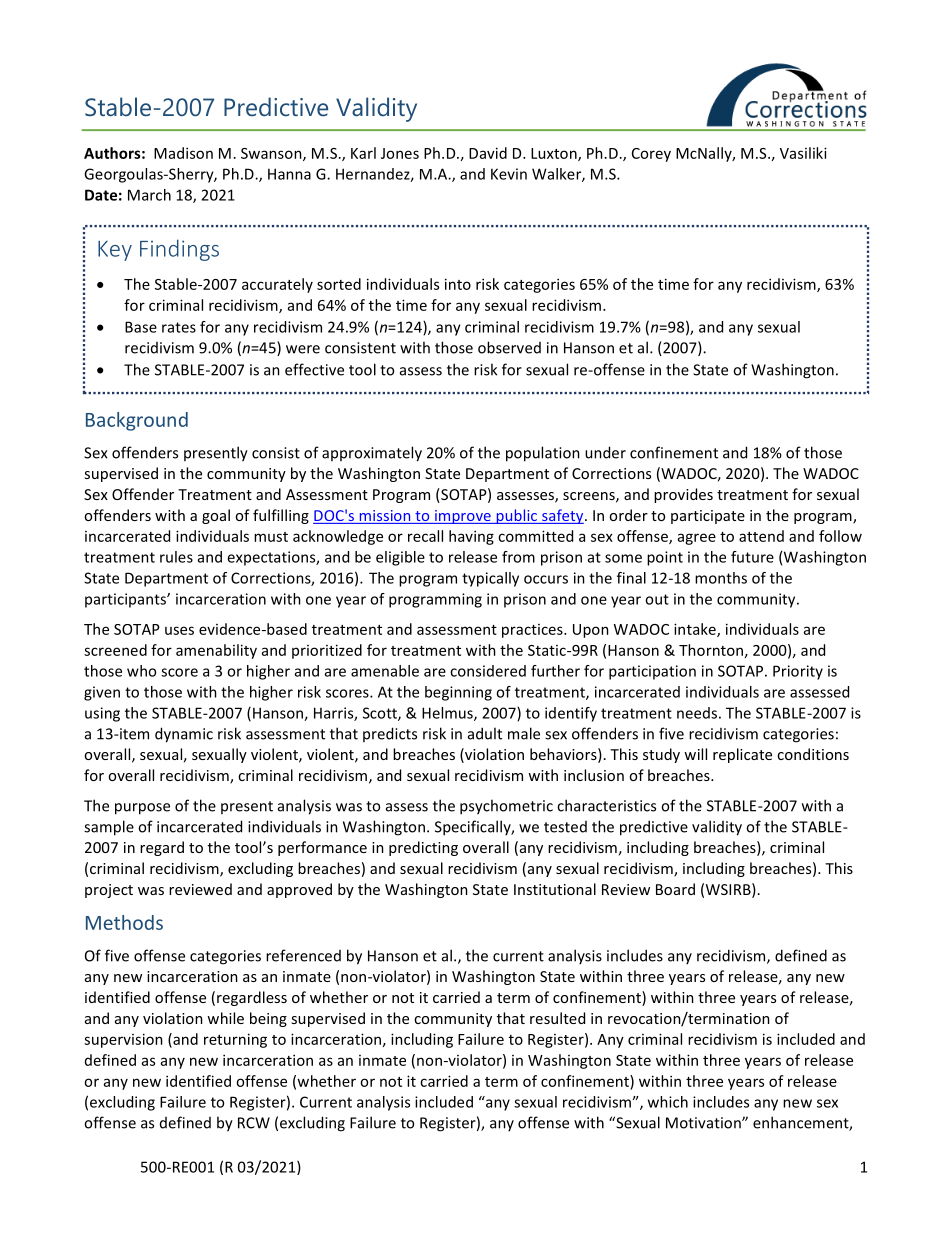  I want to click on RCW, so click(254, 1123).
